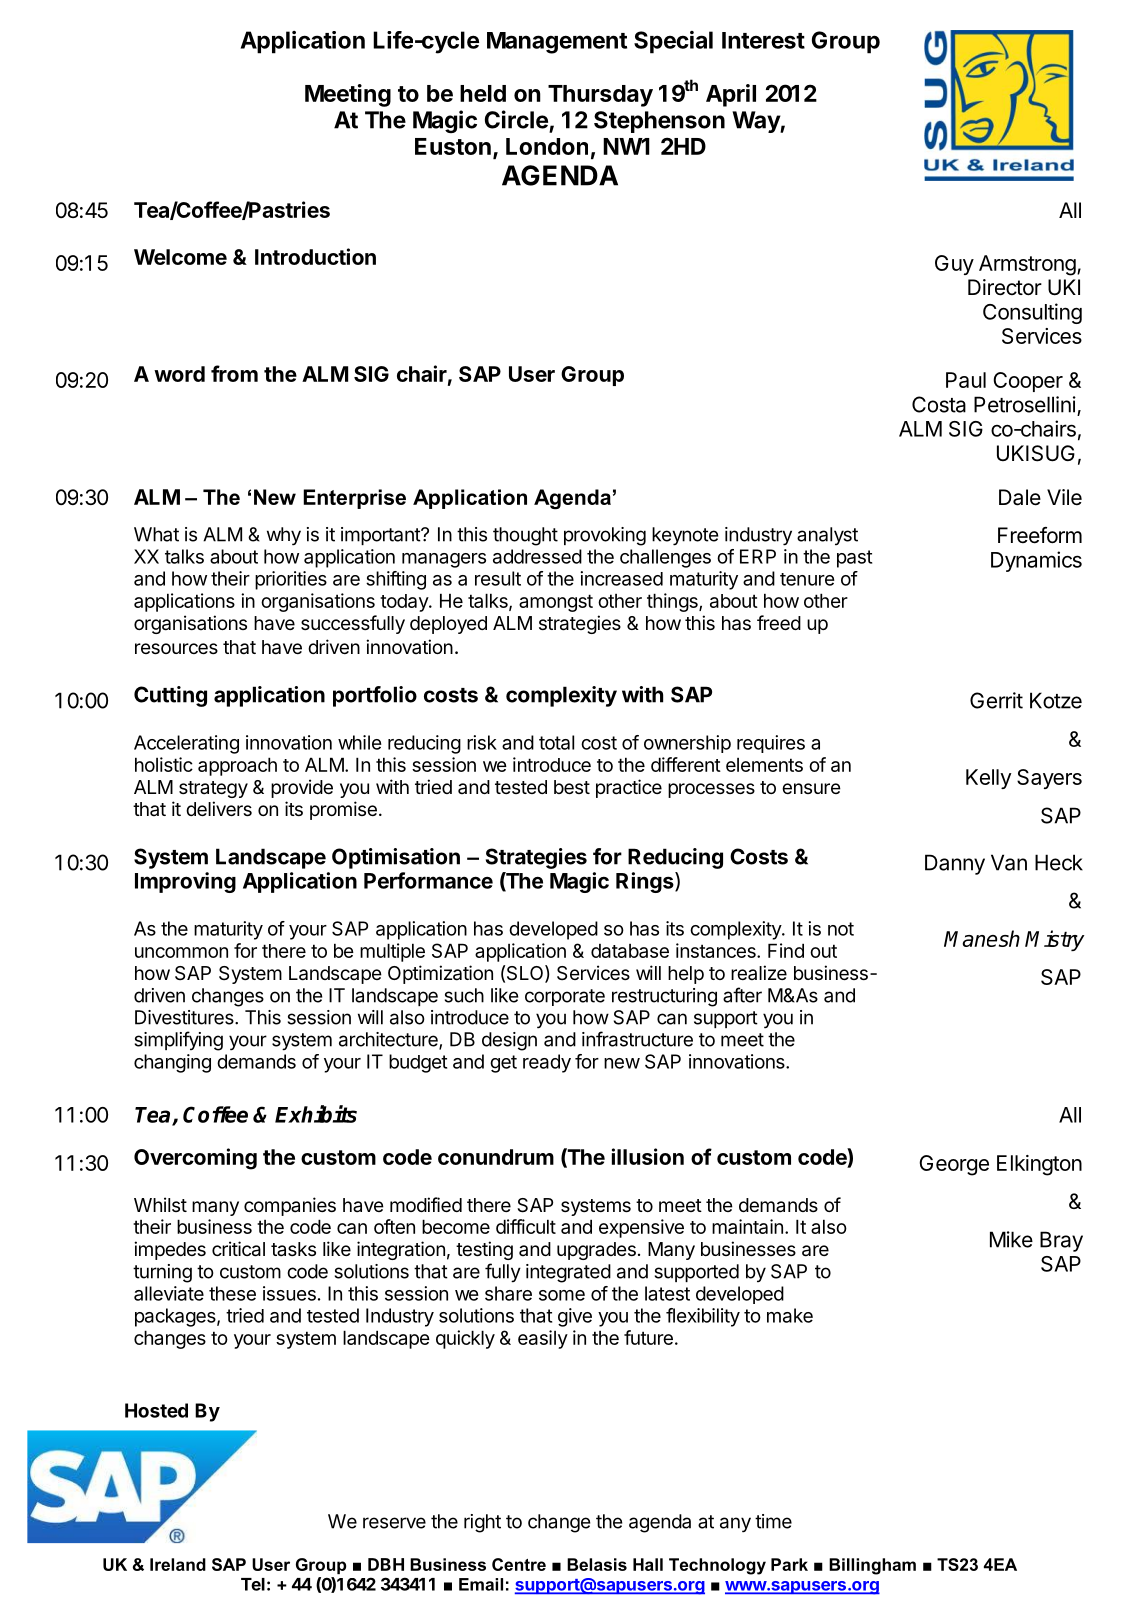 The height and width of the page is (1622, 1147). What do you see at coordinates (253, 1584) in the page?
I see `Tel` at bounding box center [253, 1584].
